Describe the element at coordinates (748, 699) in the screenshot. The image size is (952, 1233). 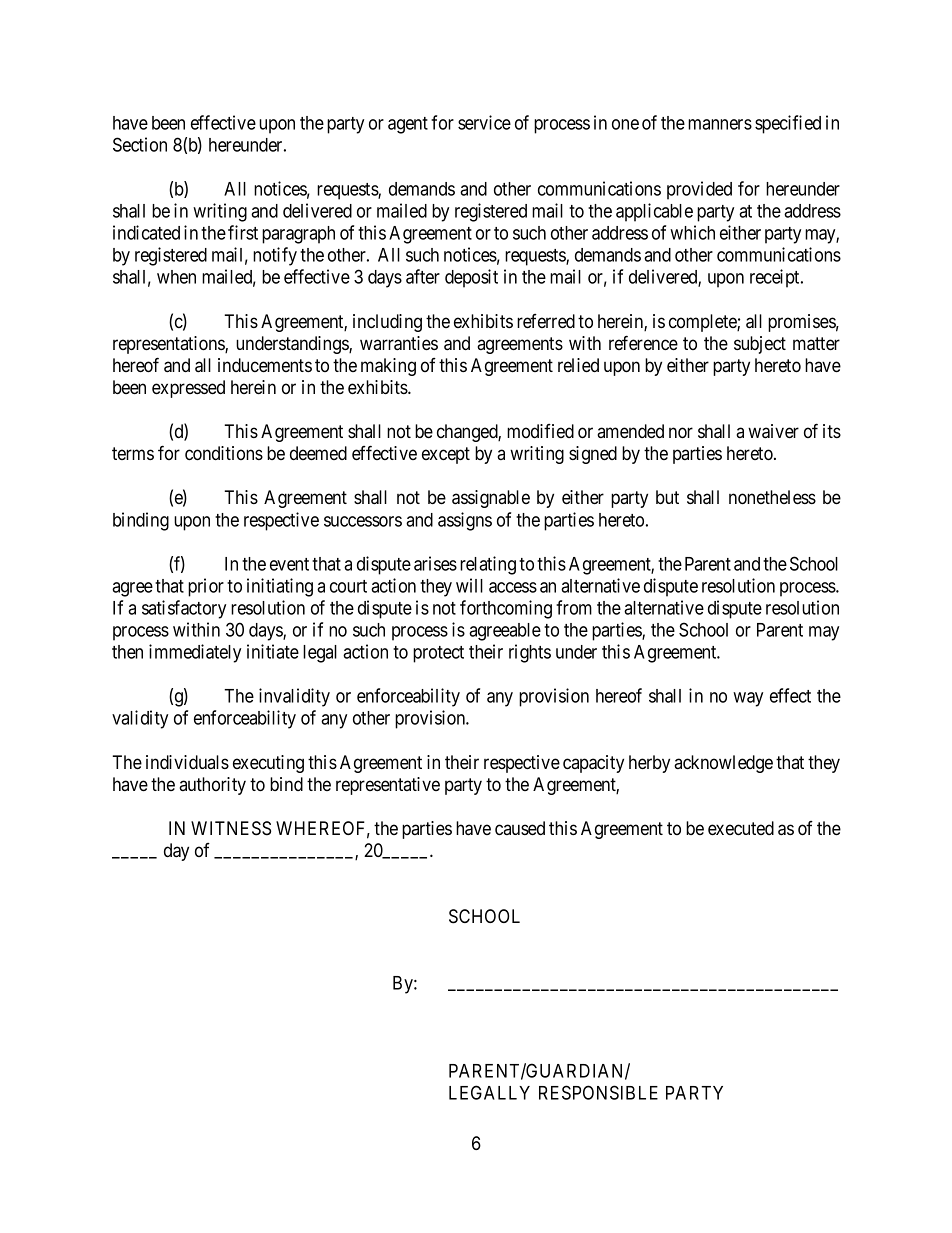
I see `way` at that location.
